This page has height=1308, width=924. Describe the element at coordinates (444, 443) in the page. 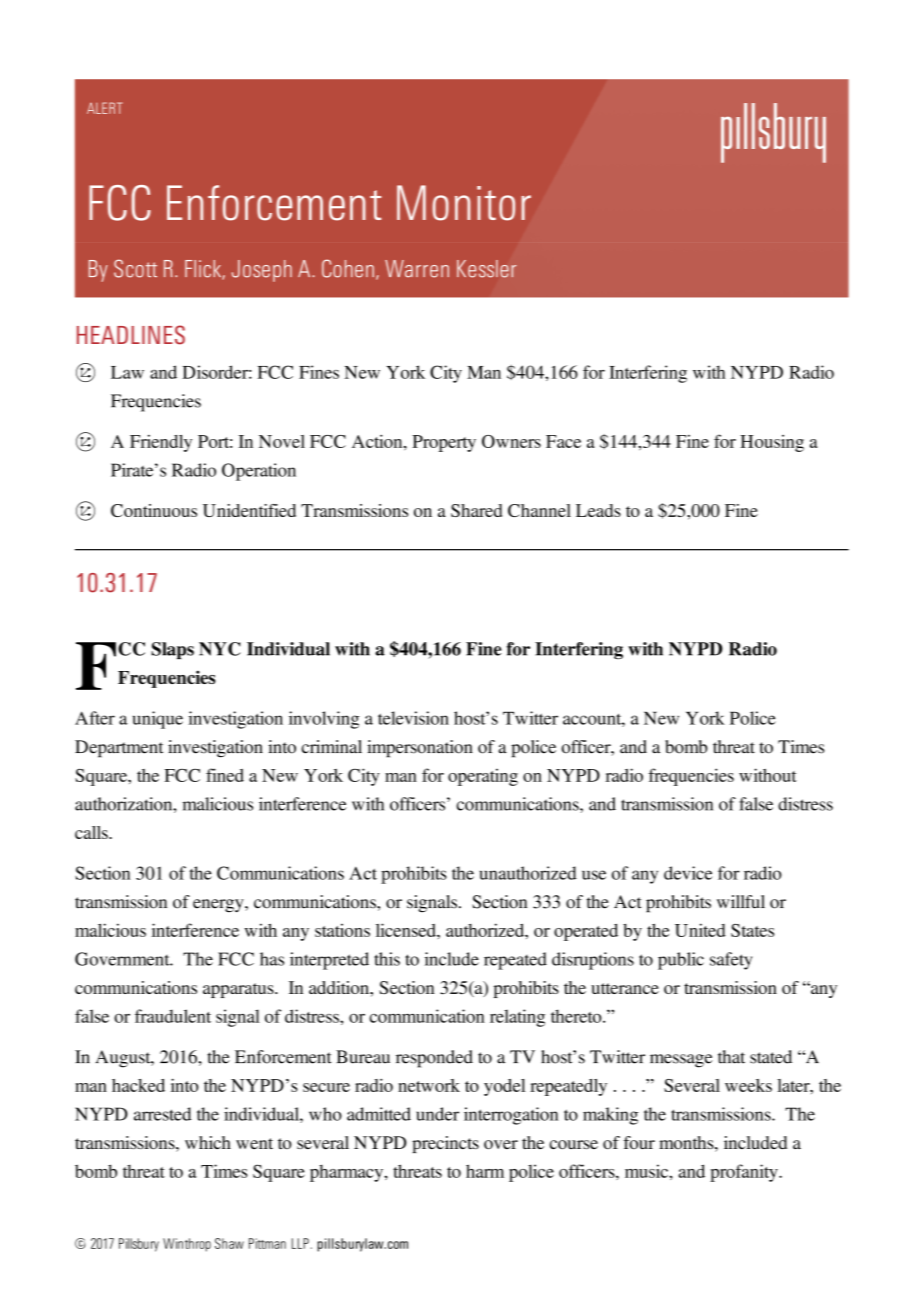

I see `Property` at that location.
